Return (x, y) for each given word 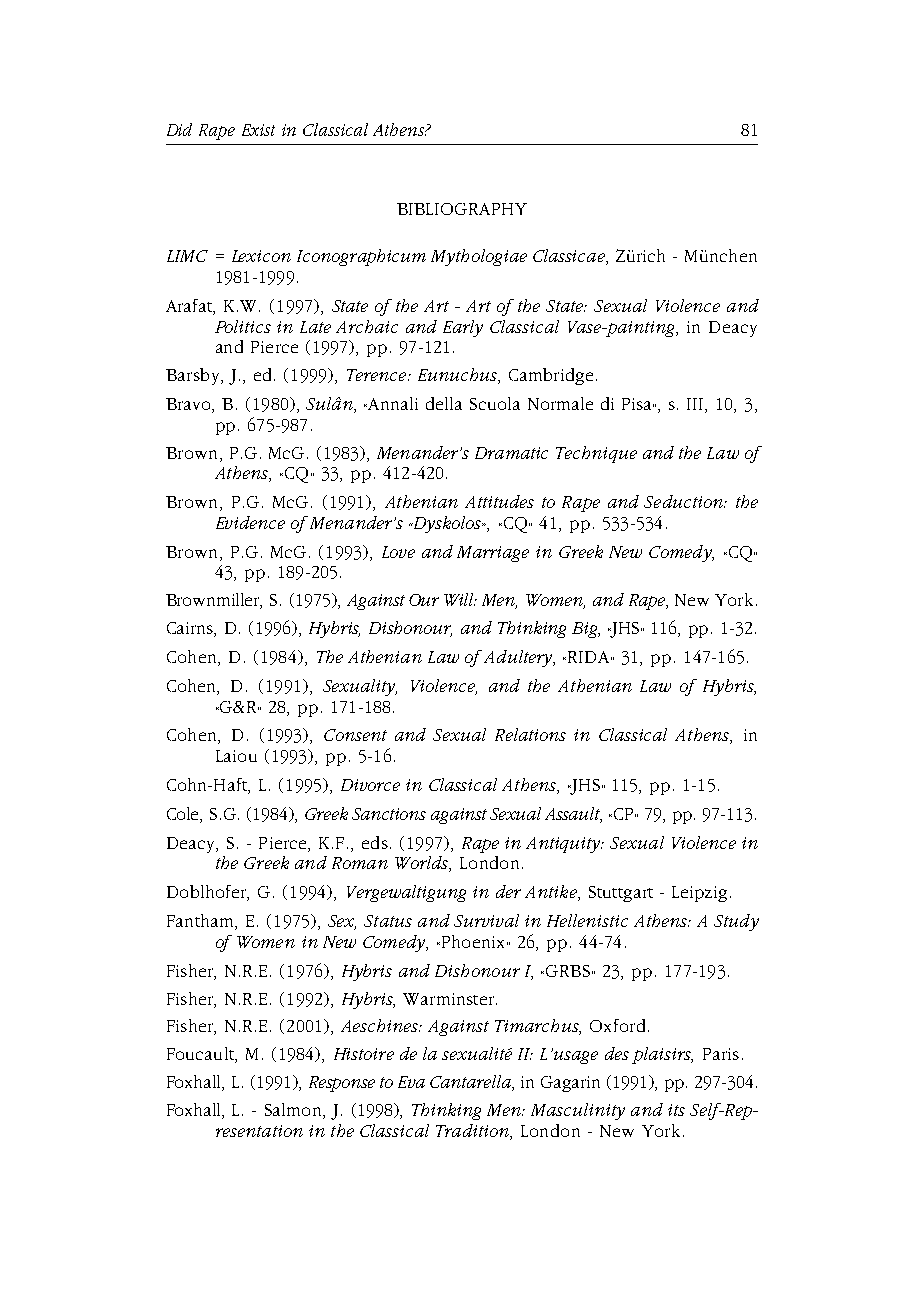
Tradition (473, 1130)
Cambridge (551, 376)
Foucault (201, 1055)
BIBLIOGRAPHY (462, 209)
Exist (258, 130)
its (676, 1110)
